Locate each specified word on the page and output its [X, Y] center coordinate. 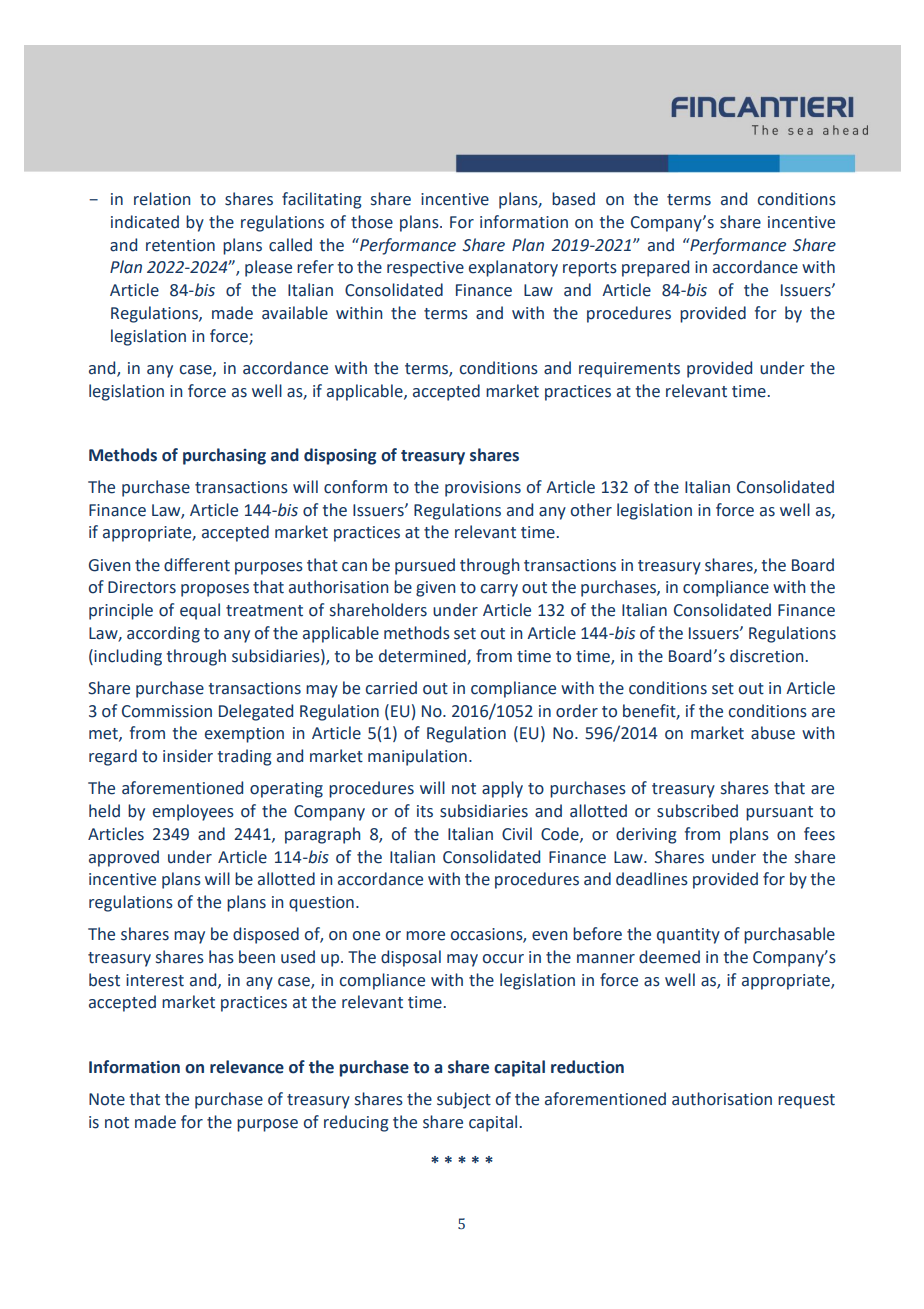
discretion [766, 656]
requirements [629, 370]
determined [422, 656]
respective [425, 269]
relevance [247, 1067]
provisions [483, 489]
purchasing [224, 456]
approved [124, 858]
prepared [655, 268]
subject [464, 1100]
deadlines [652, 879]
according [163, 634]
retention [180, 245]
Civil [517, 834]
